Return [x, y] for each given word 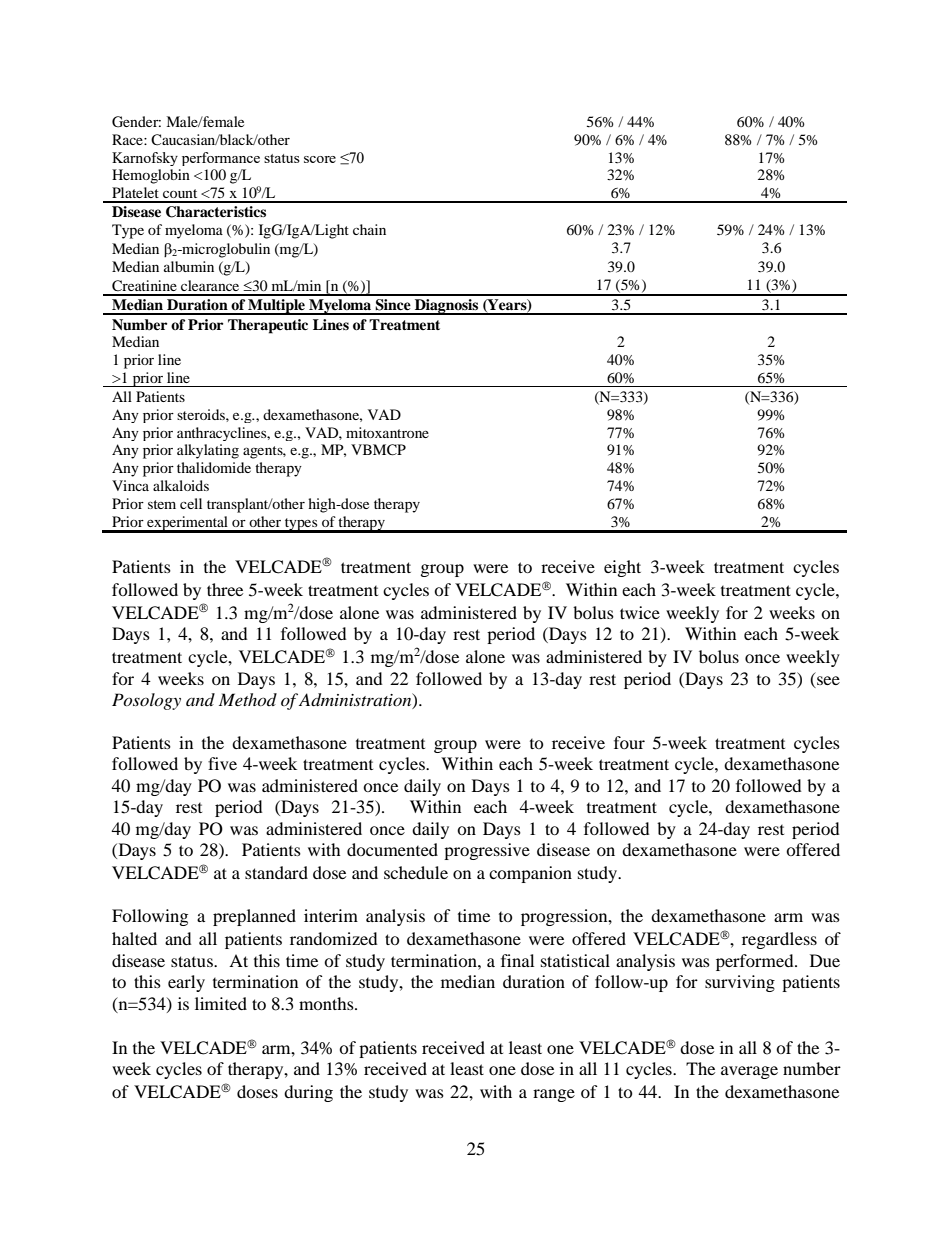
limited [221, 1003]
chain [369, 229]
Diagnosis [447, 307]
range [554, 1095]
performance [221, 159]
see [828, 680]
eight [622, 568]
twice [640, 612]
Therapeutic [268, 326]
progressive [487, 851]
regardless [779, 940]
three [225, 589]
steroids [202, 414]
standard [276, 872]
